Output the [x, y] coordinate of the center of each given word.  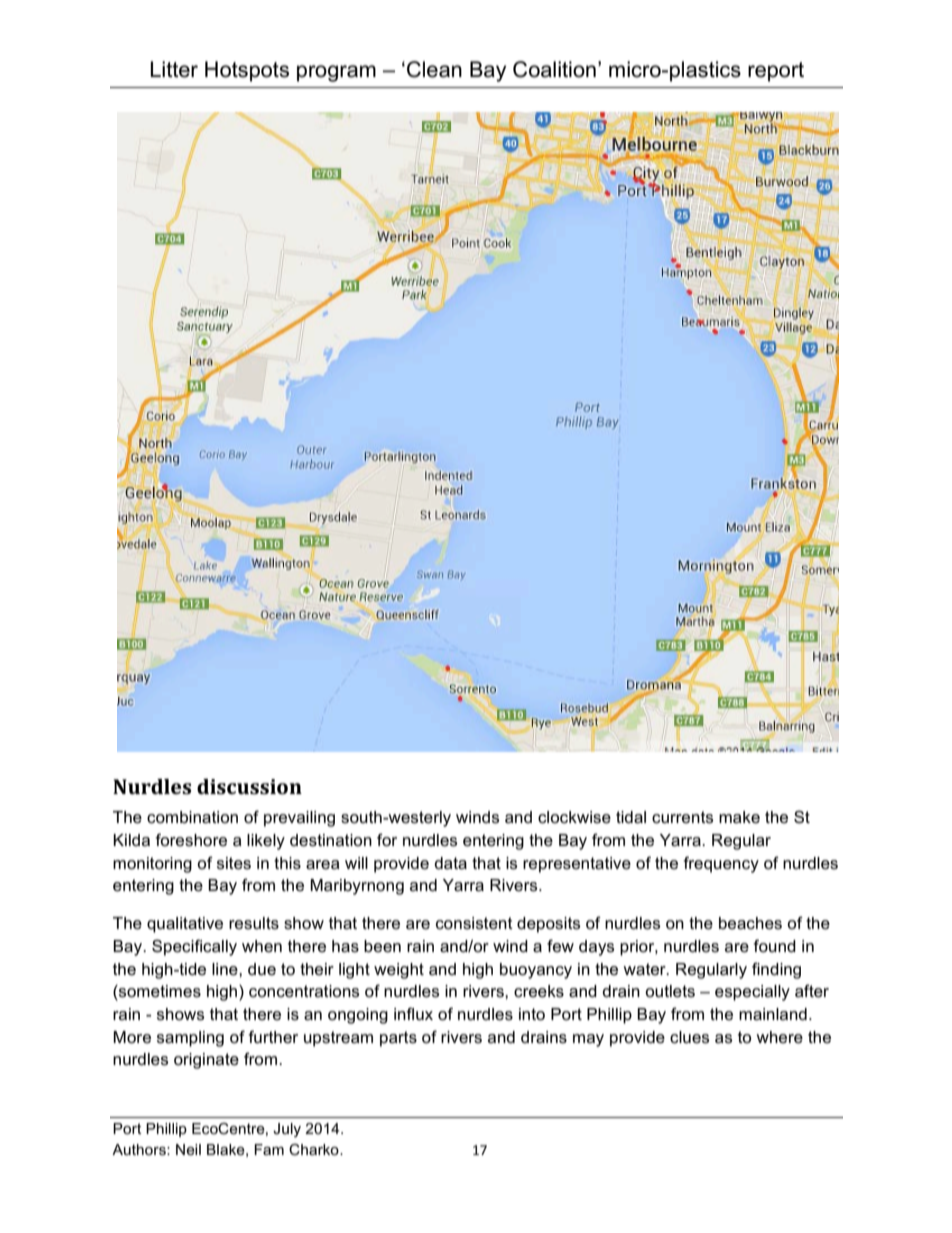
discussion [249, 786]
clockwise [574, 817]
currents [682, 817]
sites [234, 863]
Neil [188, 1149]
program [336, 73]
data [450, 863]
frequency [721, 864]
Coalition [554, 69]
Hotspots [247, 71]
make [739, 817]
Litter [174, 69]
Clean [434, 69]
